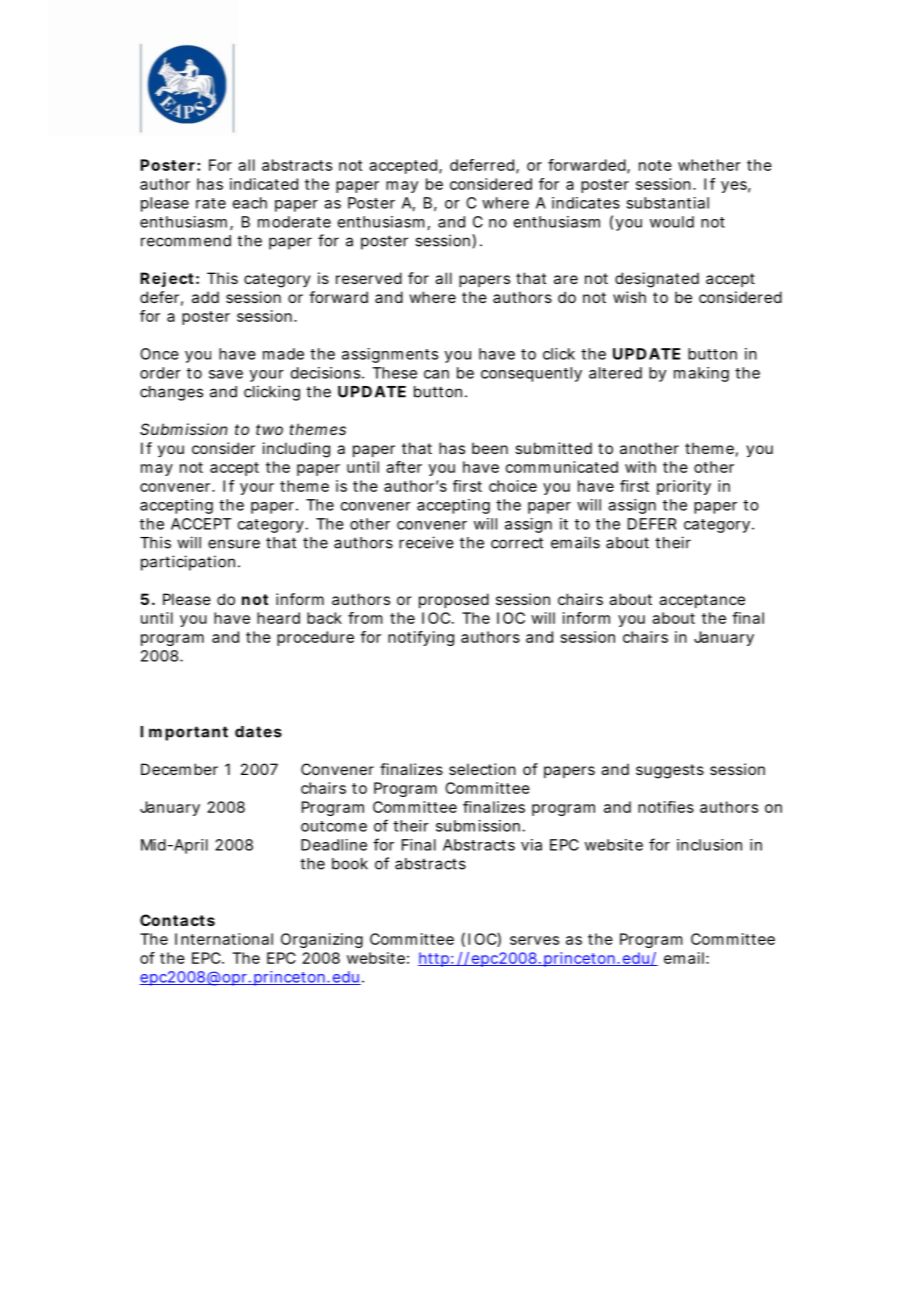 The image size is (924, 1308). Describe the element at coordinates (670, 771) in the screenshot. I see `suggests` at that location.
